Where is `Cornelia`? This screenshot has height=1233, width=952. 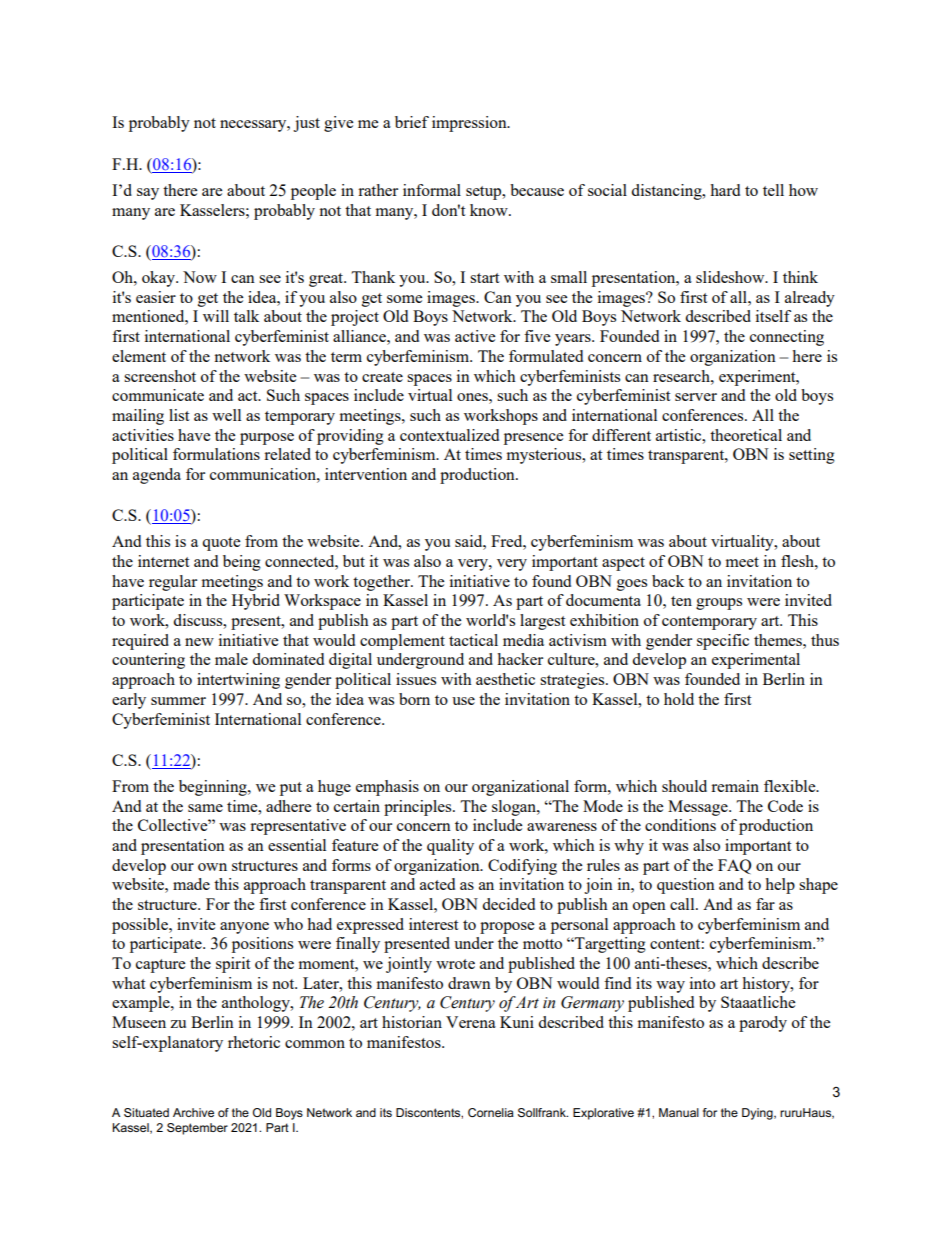 Cornelia is located at coordinates (491, 1112).
